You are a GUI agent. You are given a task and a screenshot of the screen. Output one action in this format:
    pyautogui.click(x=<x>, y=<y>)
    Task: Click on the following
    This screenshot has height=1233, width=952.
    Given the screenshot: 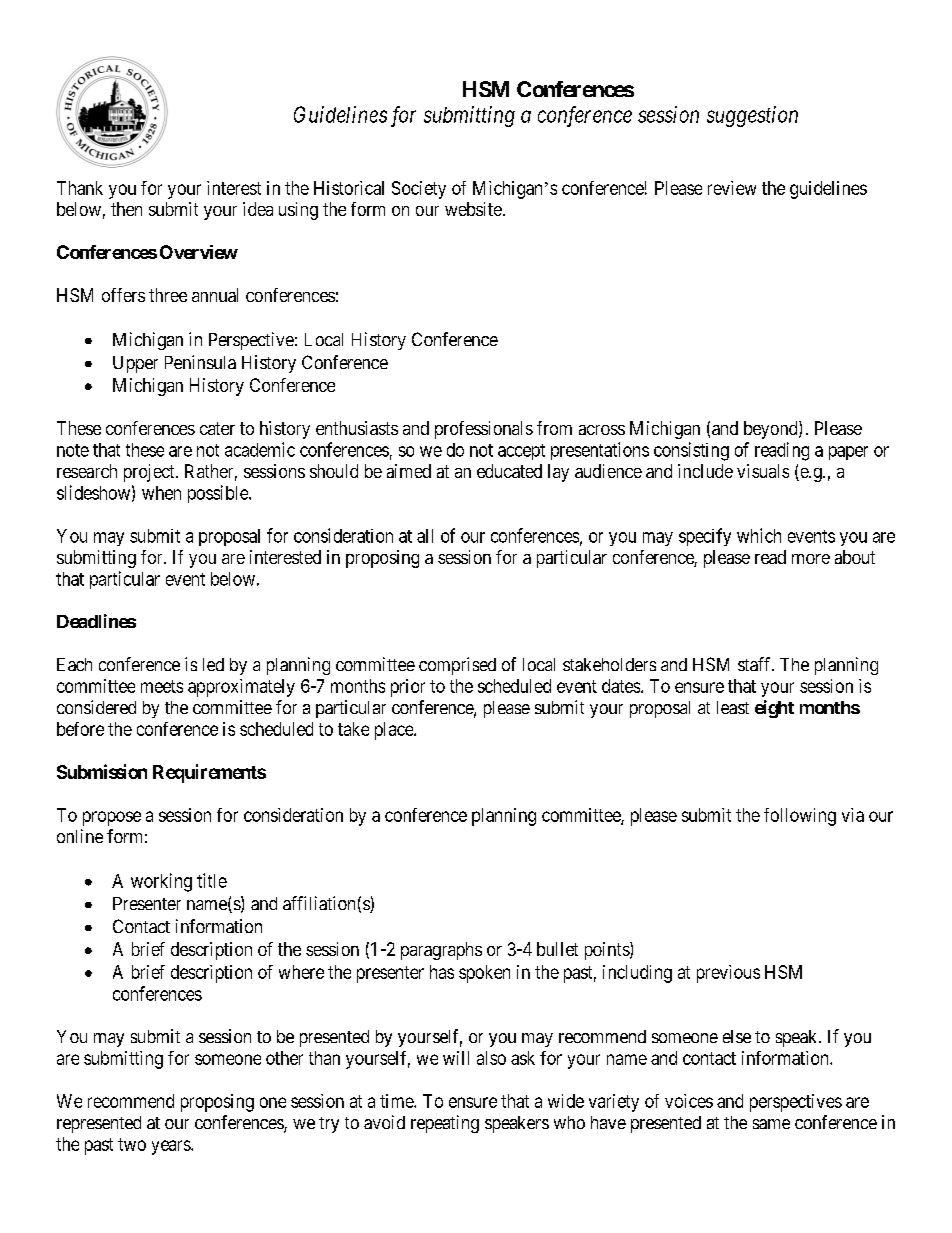 What is the action you would take?
    pyautogui.click(x=800, y=817)
